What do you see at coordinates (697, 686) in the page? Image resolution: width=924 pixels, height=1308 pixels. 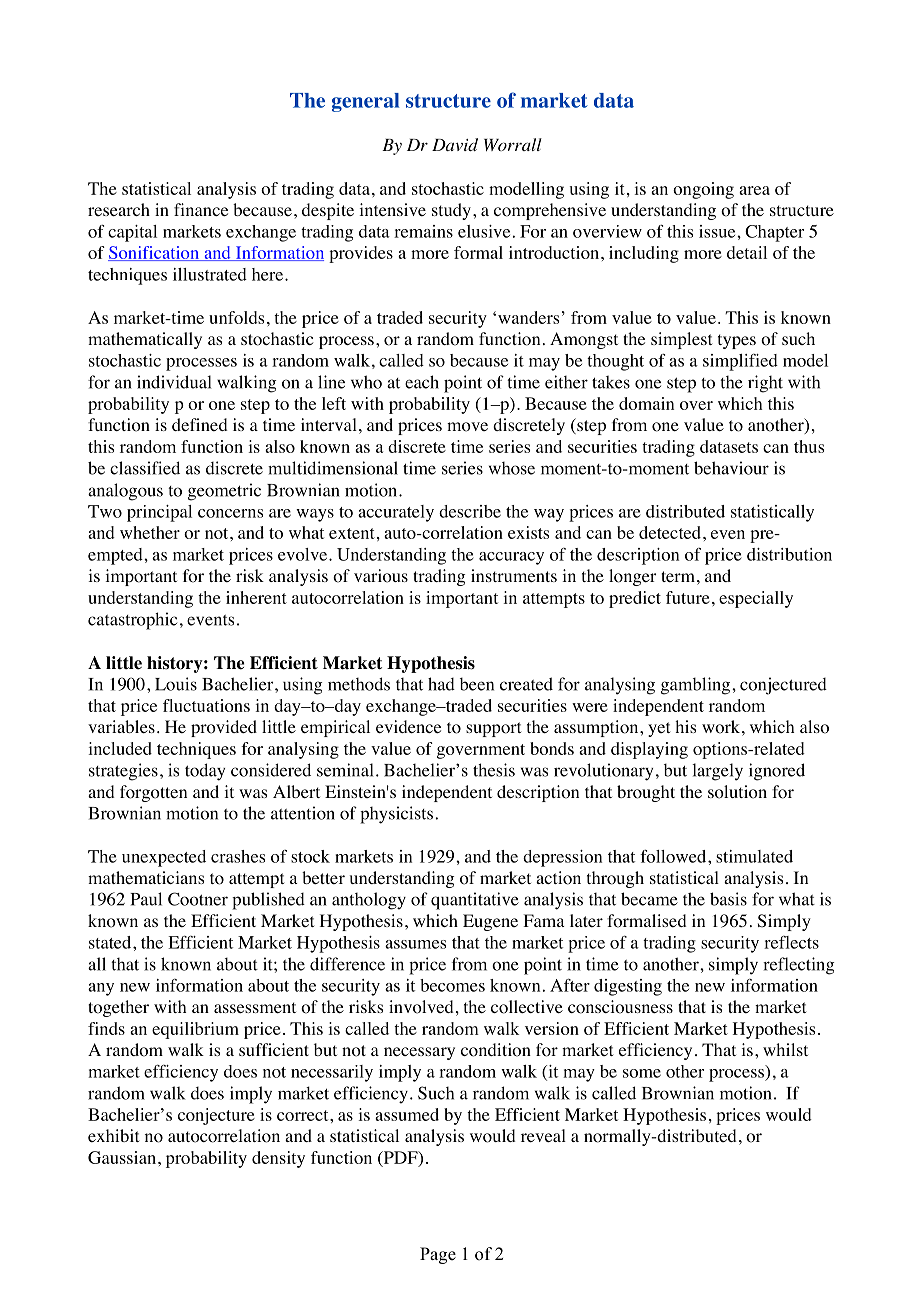 I see `gambling` at bounding box center [697, 686].
